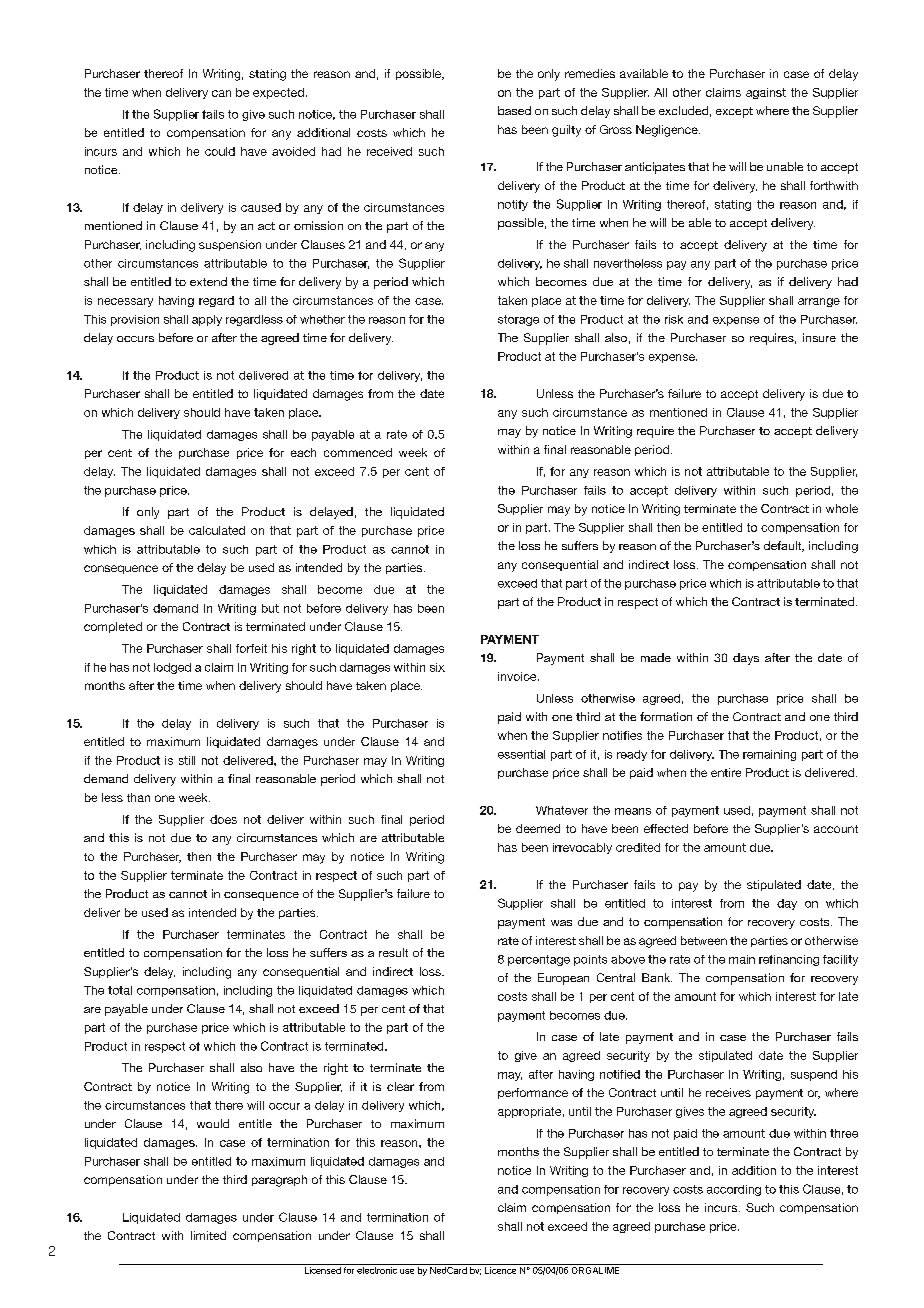  What do you see at coordinates (819, 337) in the screenshot?
I see `insure` at bounding box center [819, 337].
